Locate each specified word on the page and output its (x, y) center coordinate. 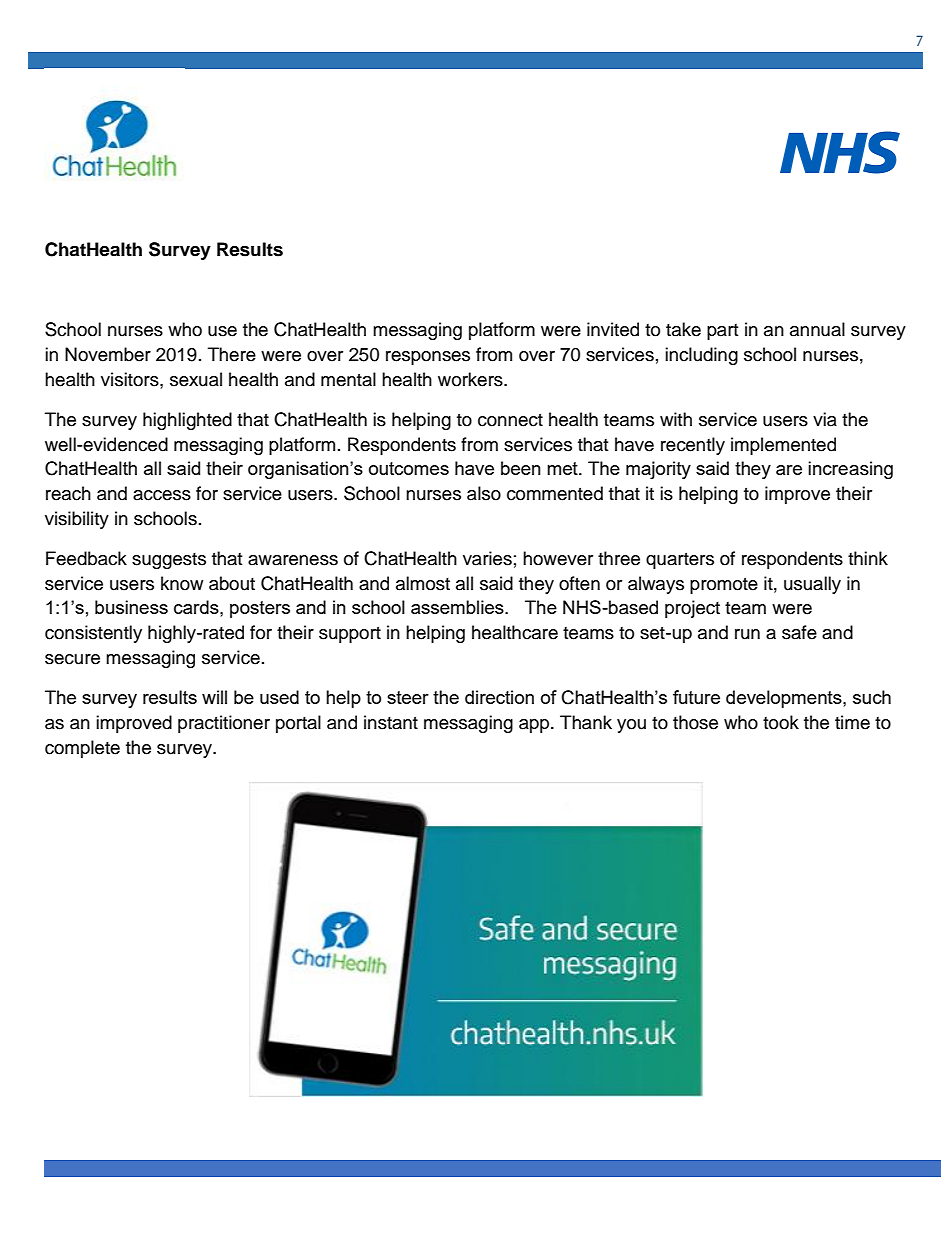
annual (817, 329)
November (108, 354)
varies (487, 558)
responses (428, 358)
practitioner (224, 724)
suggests (169, 561)
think (868, 558)
